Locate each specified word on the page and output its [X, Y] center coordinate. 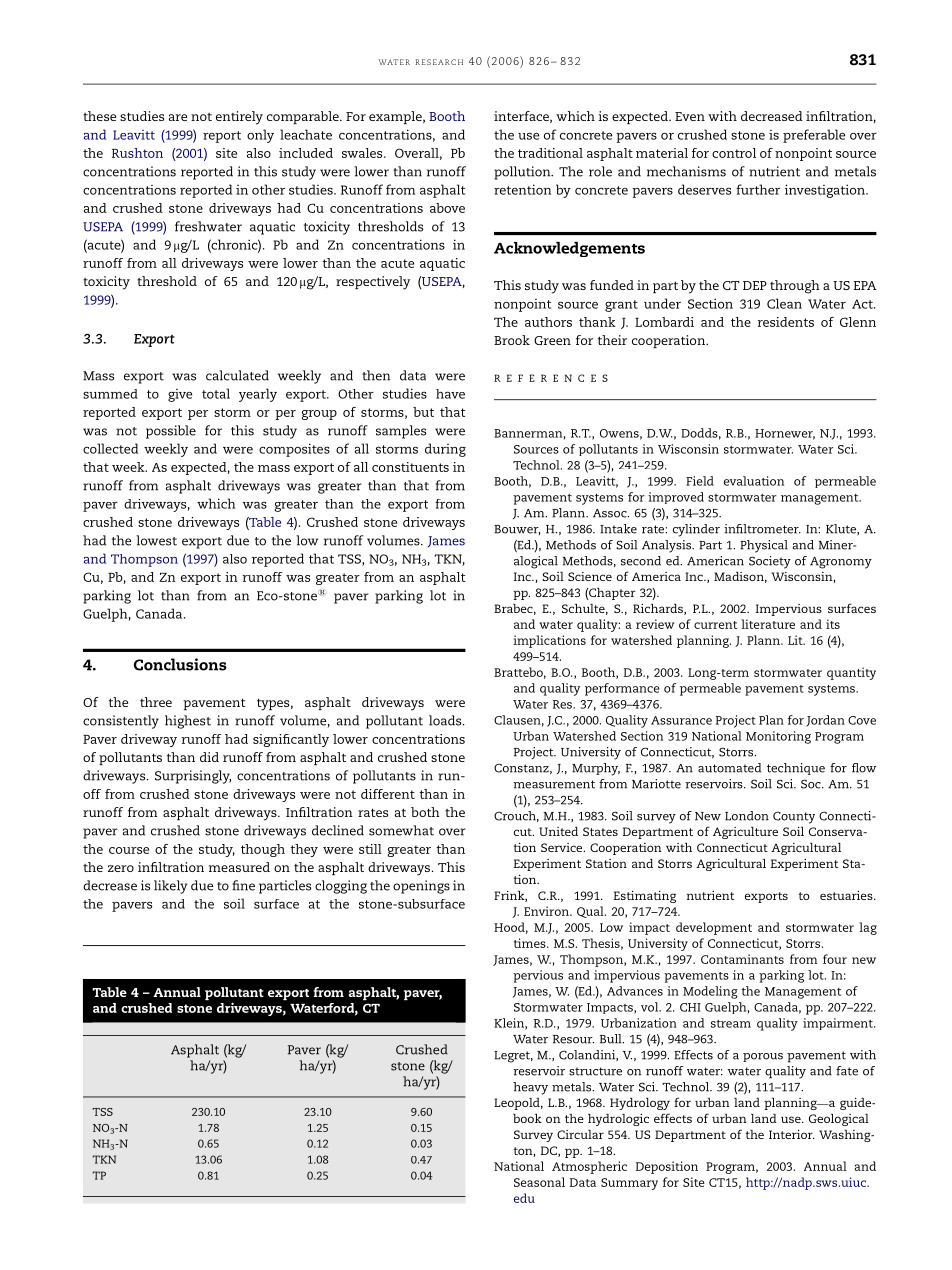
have [450, 394]
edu [524, 1198]
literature [768, 624]
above [447, 208]
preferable [814, 136]
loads [446, 720]
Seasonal [539, 1182]
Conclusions [180, 664]
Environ [547, 911]
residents [785, 322]
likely [171, 887]
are [178, 117]
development [714, 928]
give [180, 395]
